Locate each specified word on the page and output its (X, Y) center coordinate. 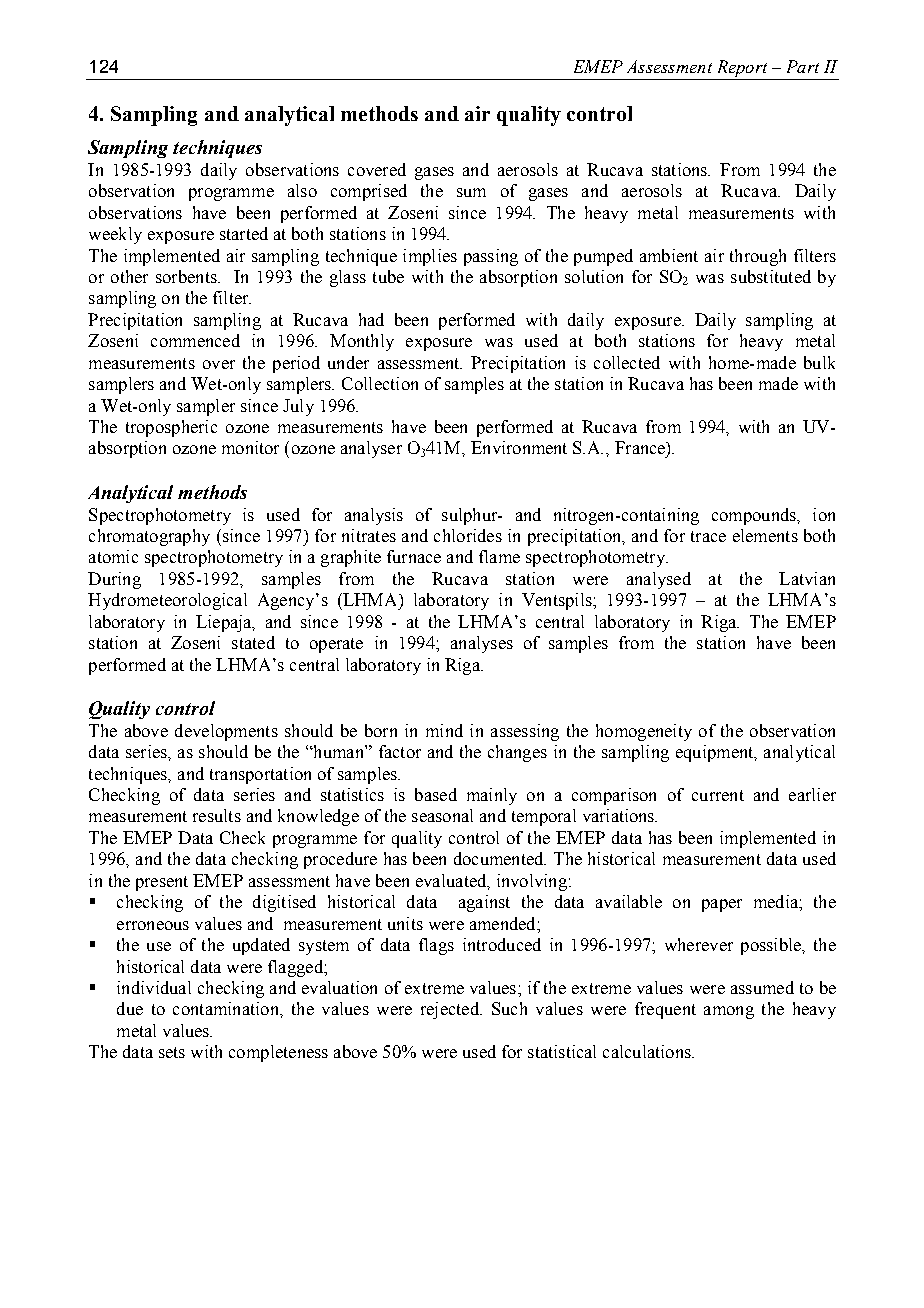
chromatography (149, 537)
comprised (369, 192)
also (302, 190)
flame (499, 556)
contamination (227, 1008)
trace (708, 536)
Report (742, 70)
